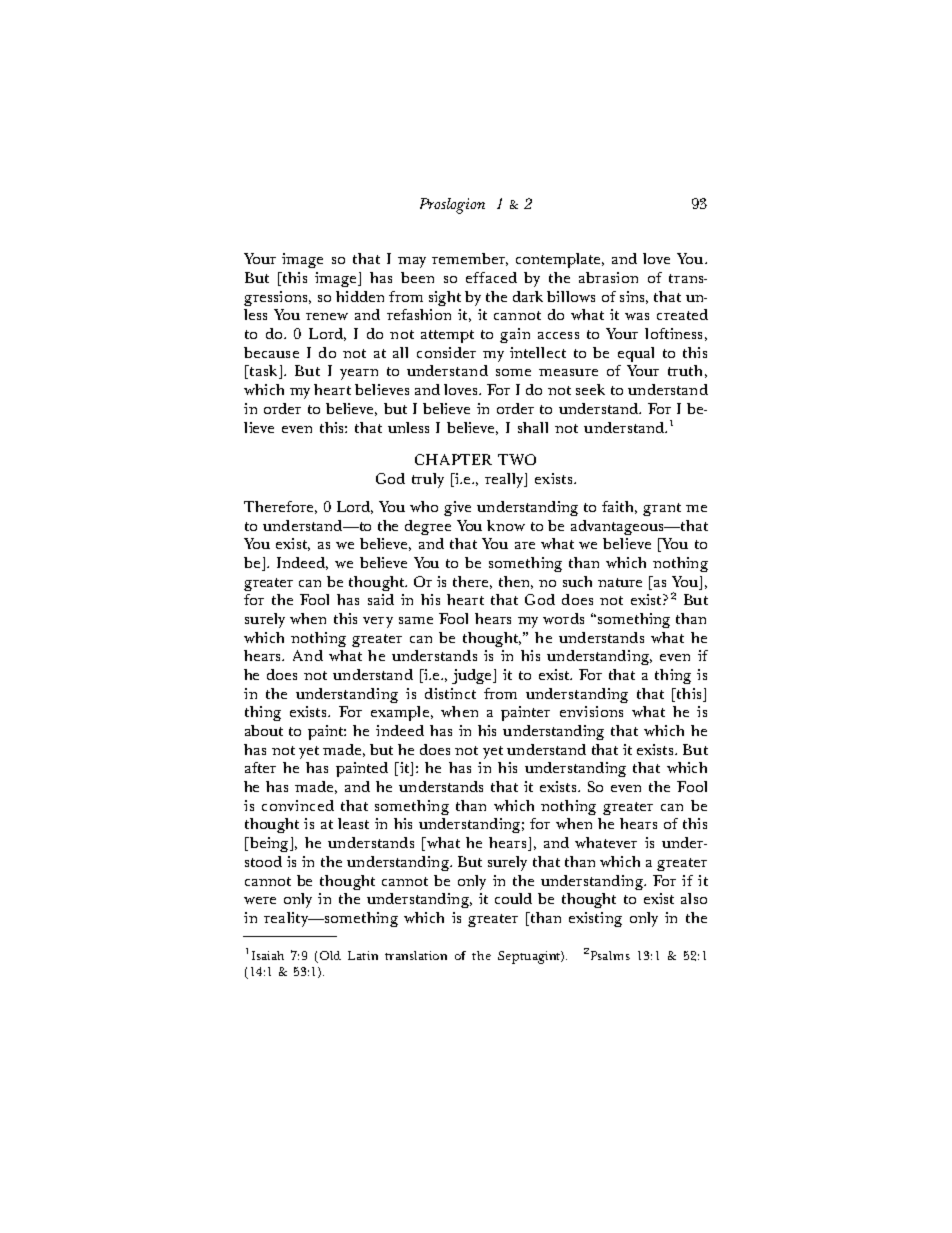  I want to click on know, so click(506, 525).
